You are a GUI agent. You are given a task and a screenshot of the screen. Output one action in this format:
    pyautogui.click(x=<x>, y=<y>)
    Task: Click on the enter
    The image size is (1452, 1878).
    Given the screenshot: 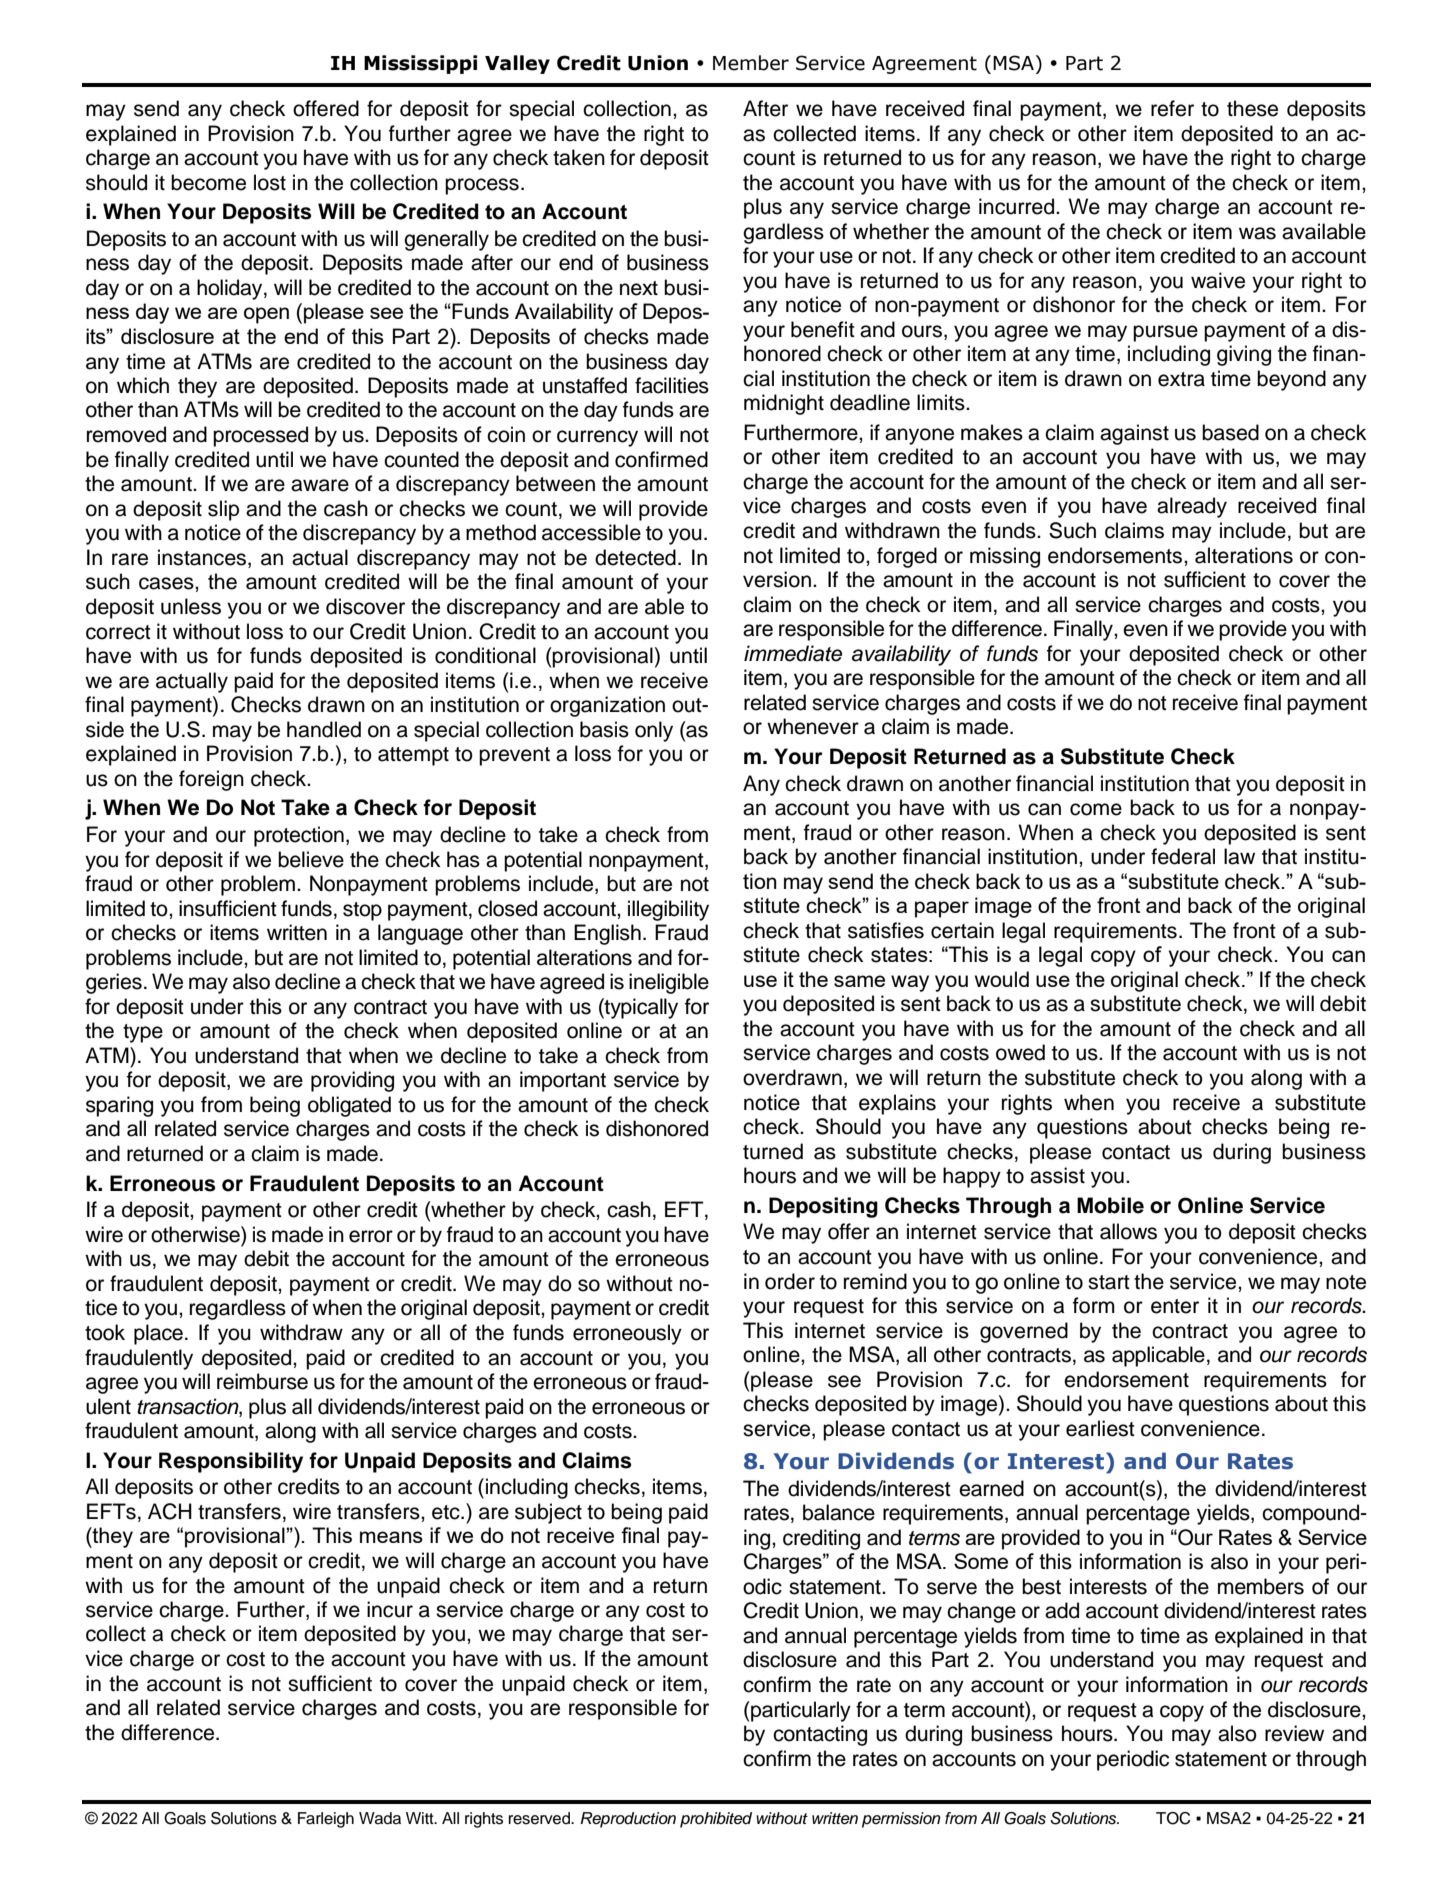 What is the action you would take?
    pyautogui.click(x=1175, y=1306)
